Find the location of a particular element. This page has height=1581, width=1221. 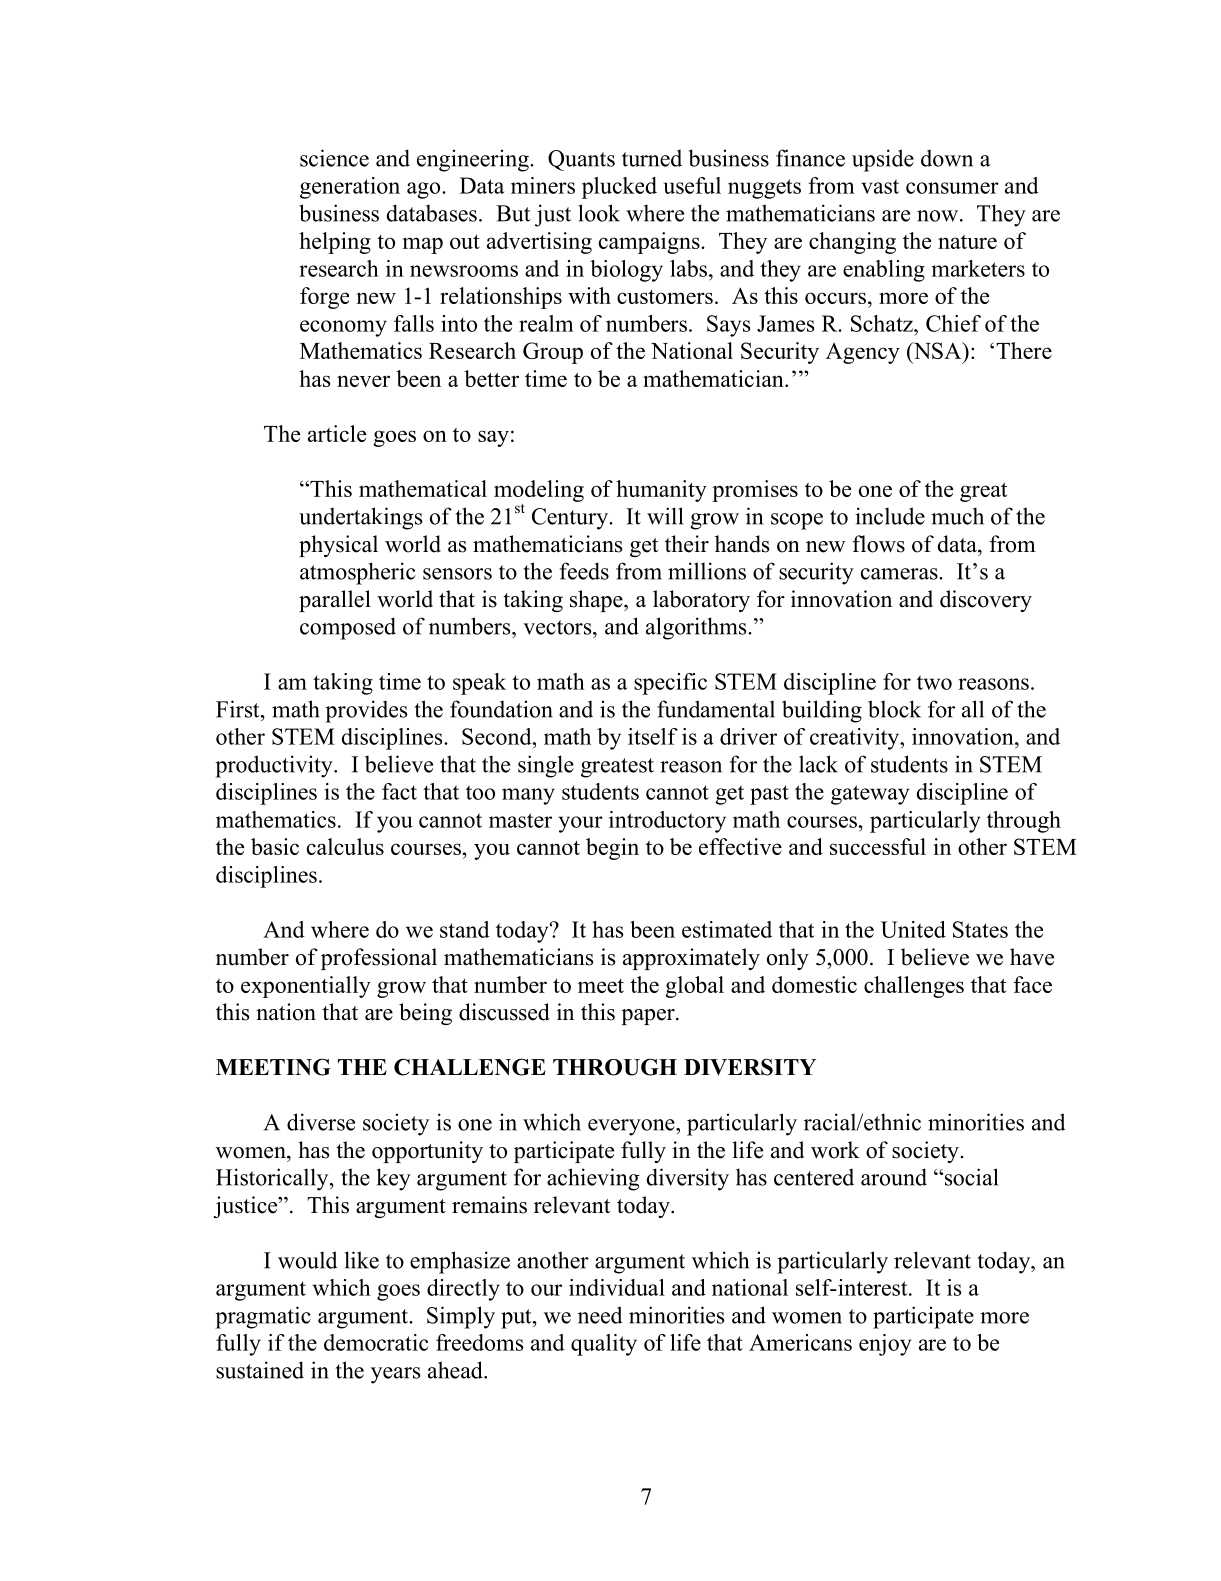

plucked is located at coordinates (619, 188).
